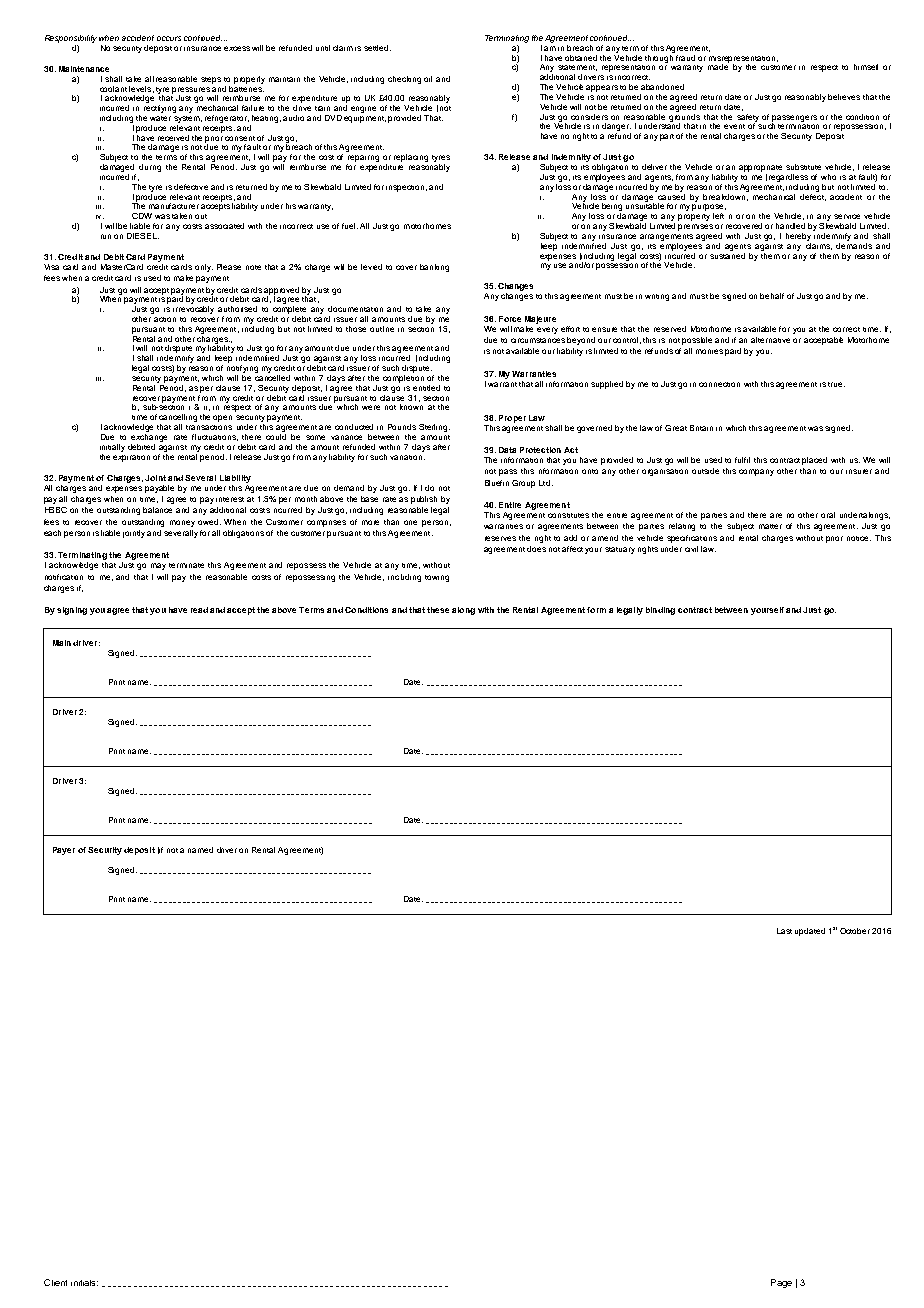 This page has width=924, height=1308. I want to click on October, so click(855, 931).
